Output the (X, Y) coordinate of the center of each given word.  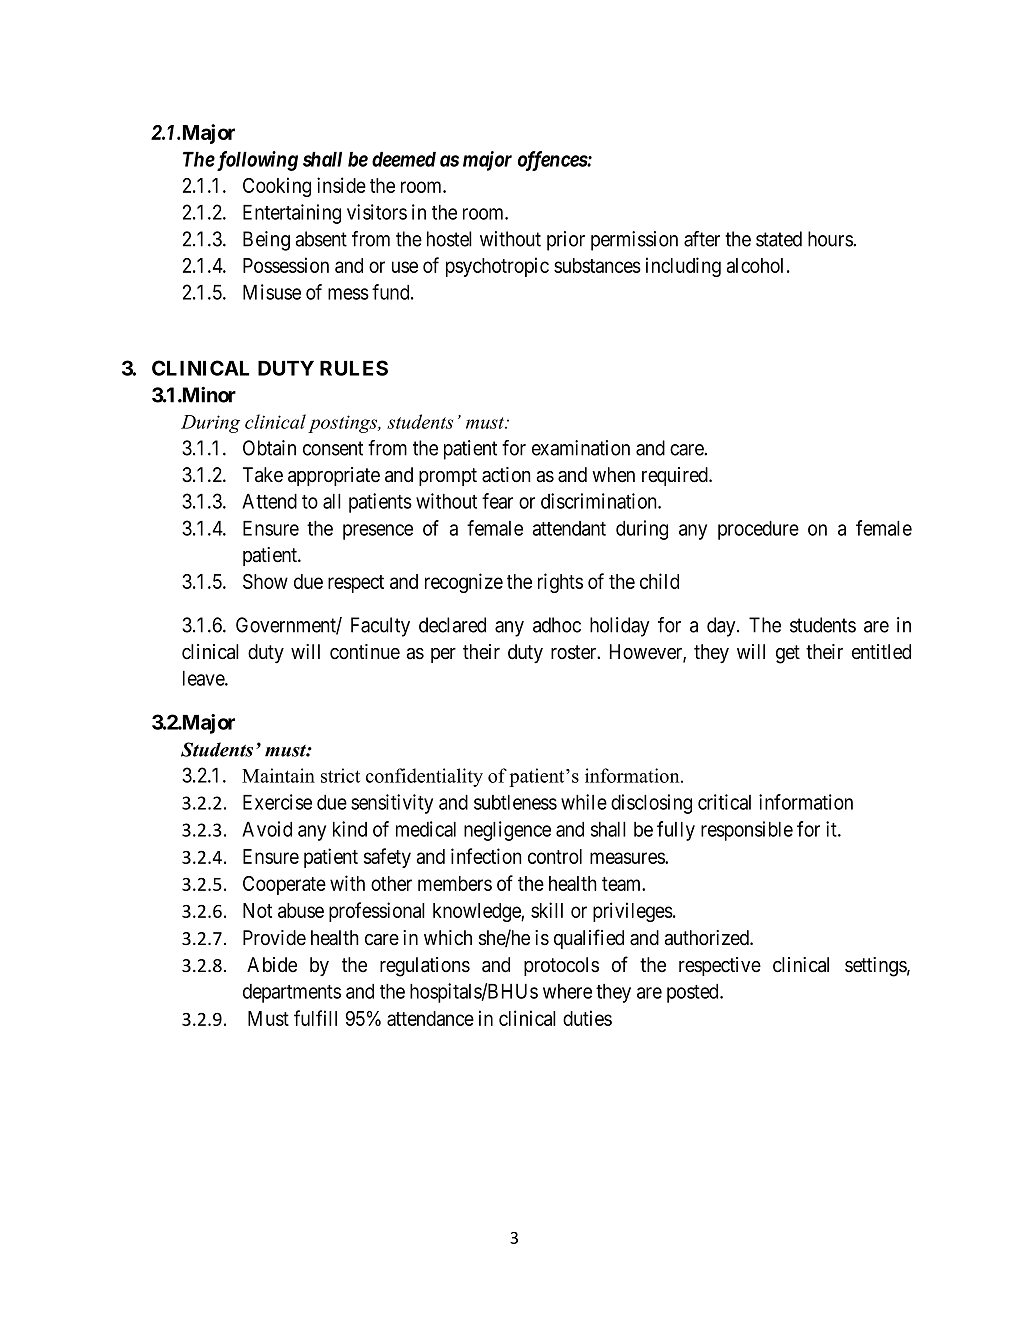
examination (581, 448)
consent (333, 448)
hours (831, 239)
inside (341, 185)
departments (292, 993)
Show (265, 581)
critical (724, 802)
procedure (758, 530)
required (676, 476)
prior (566, 241)
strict (340, 775)
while (584, 802)
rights (560, 583)
